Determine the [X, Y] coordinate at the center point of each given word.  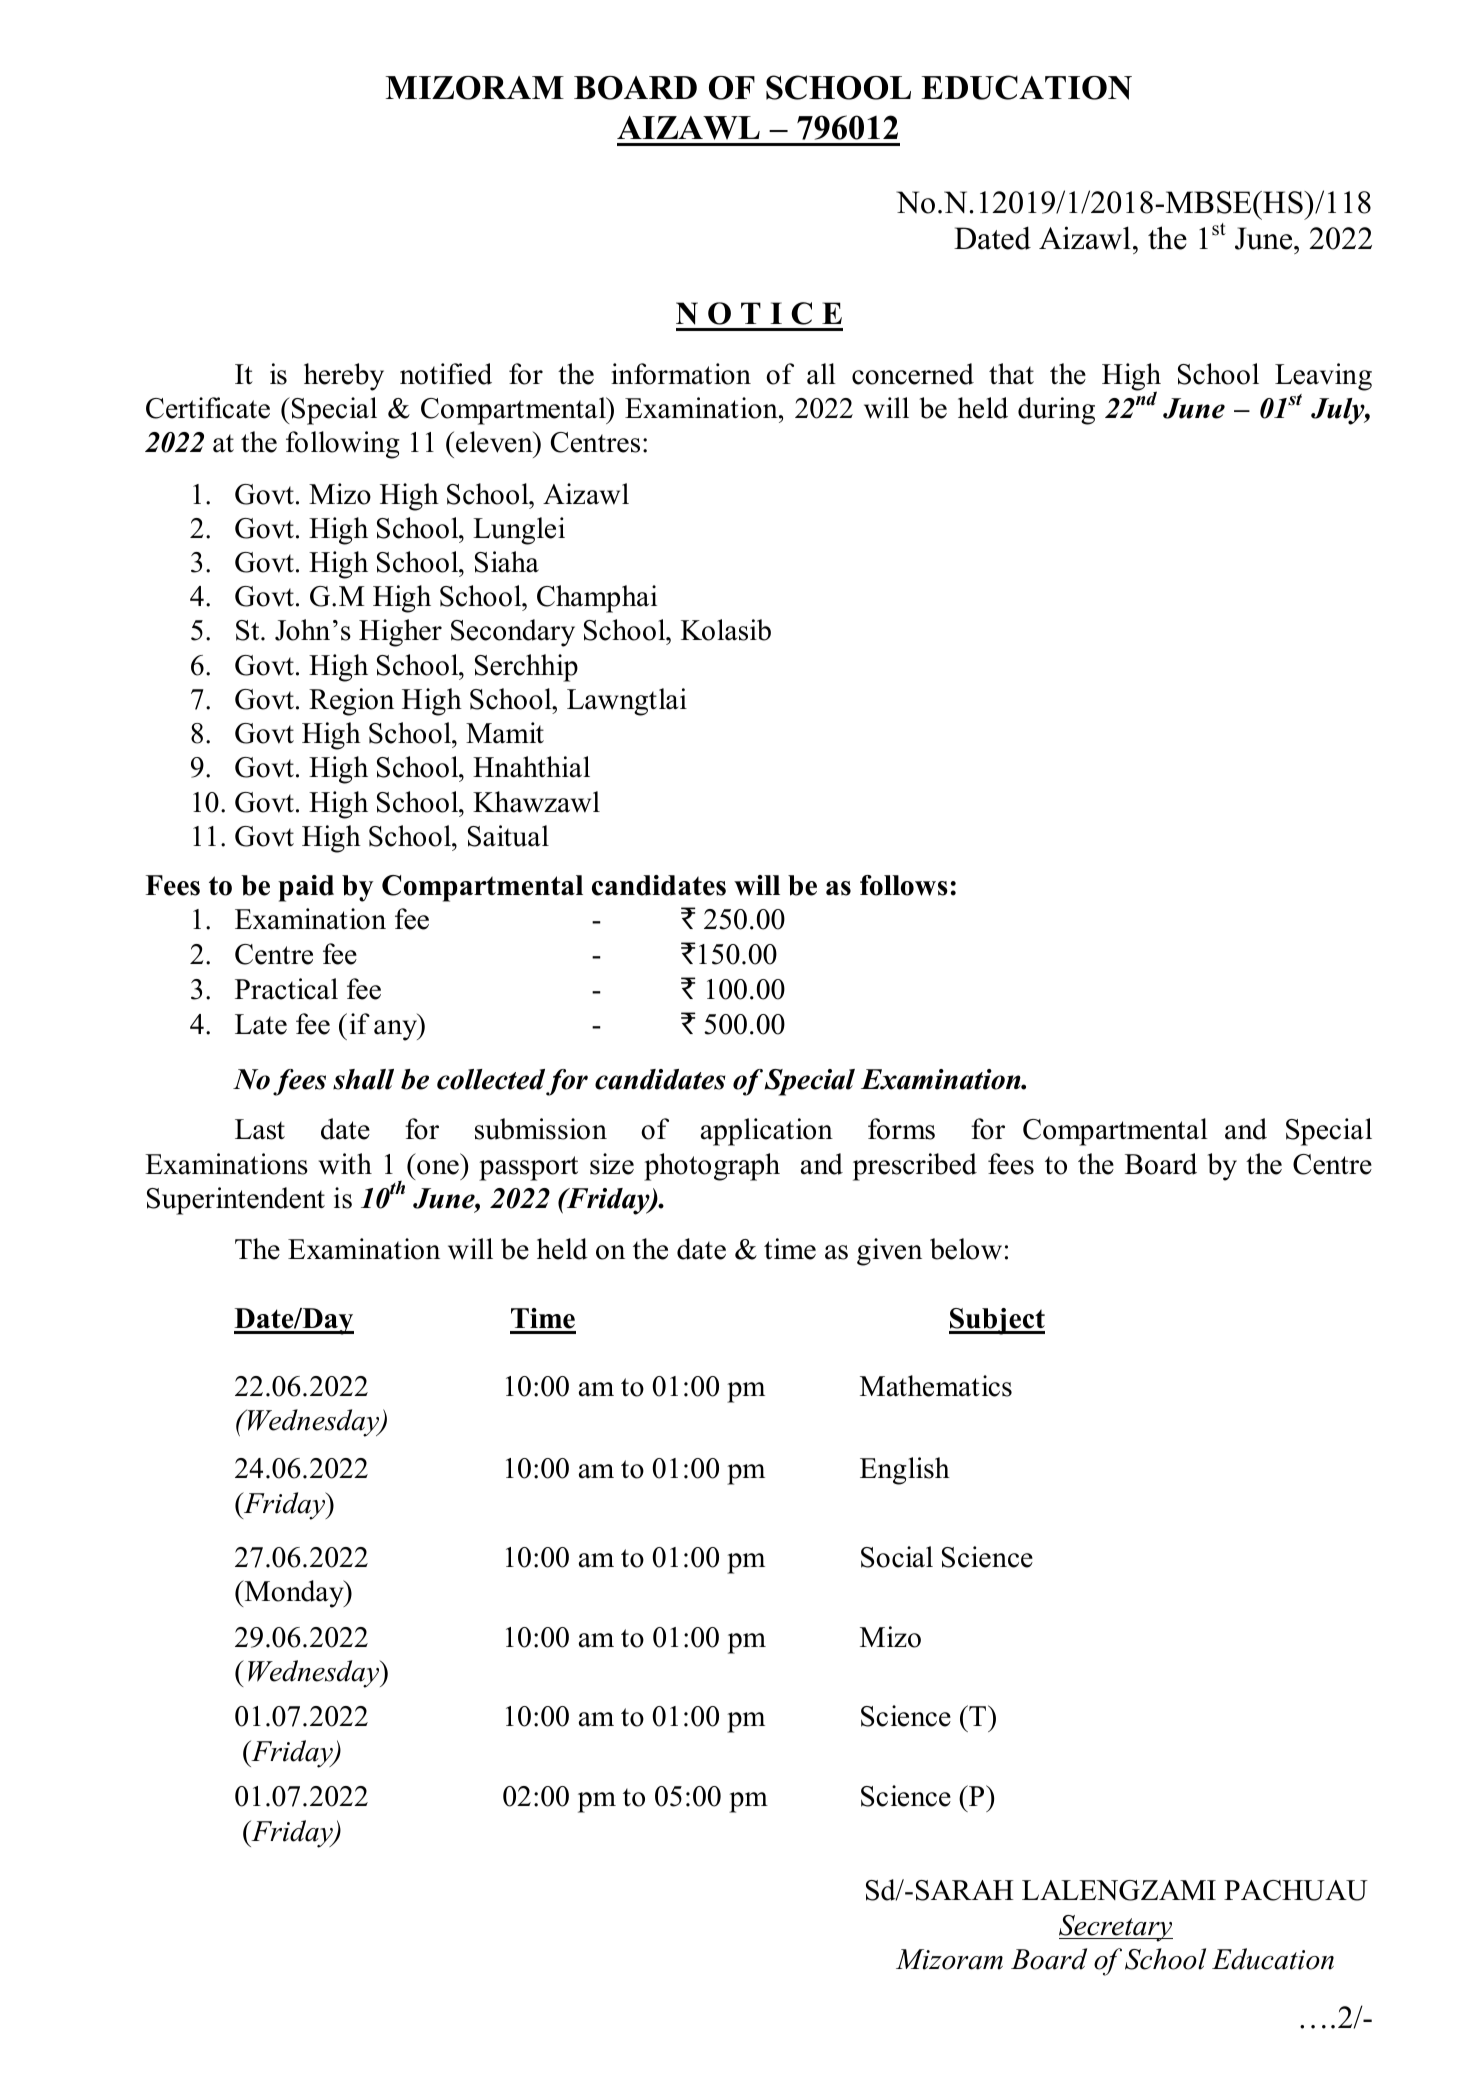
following [343, 445]
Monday [294, 1594]
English [905, 1471]
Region [351, 702]
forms [901, 1129]
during [1056, 411]
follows [904, 885]
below [966, 1249]
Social [897, 1557]
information [681, 374]
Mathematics [936, 1386]
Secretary [1116, 1928]
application [767, 1132]
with [345, 1164]
